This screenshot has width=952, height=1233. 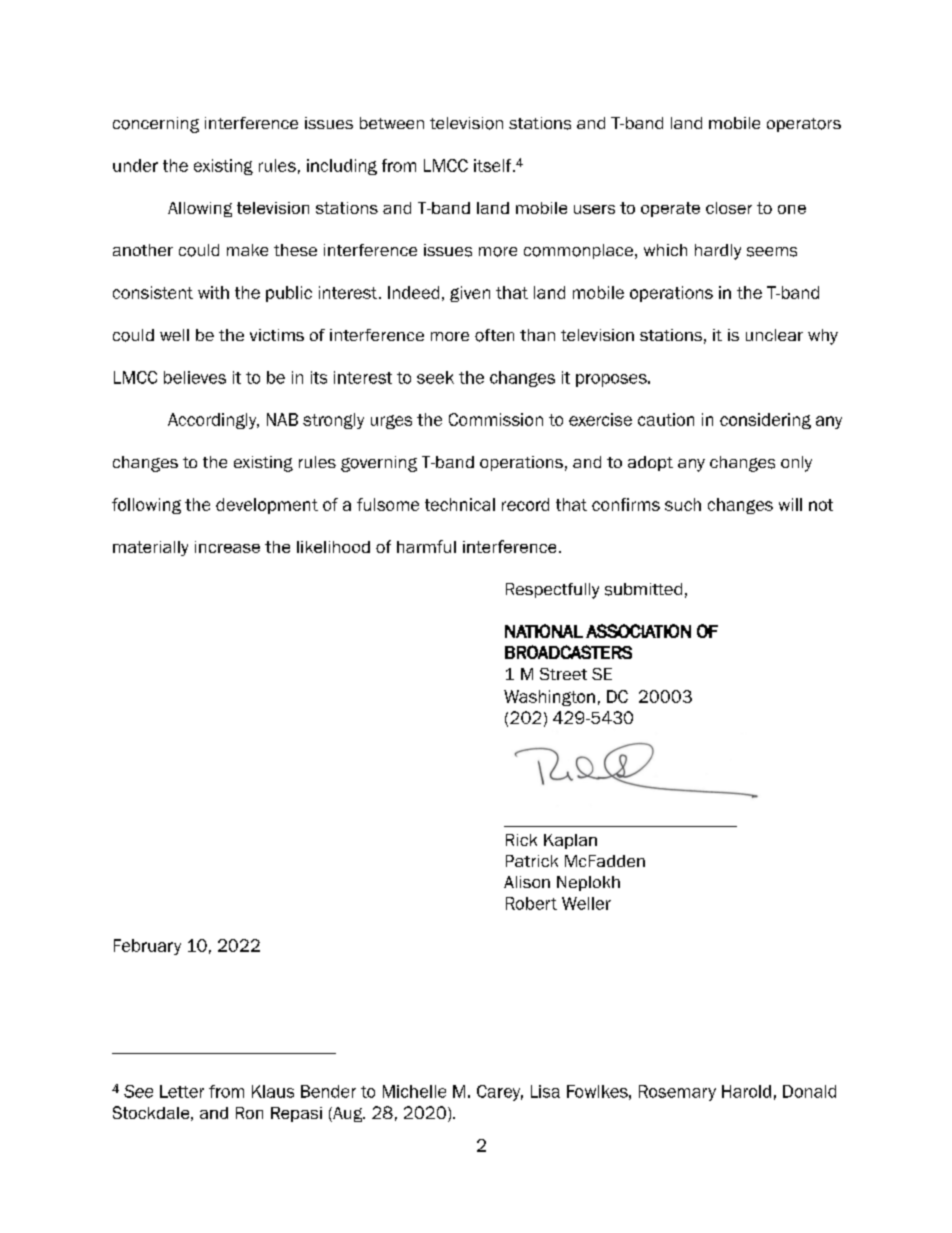 What do you see at coordinates (544, 631) in the screenshot?
I see `NATIONAL` at bounding box center [544, 631].
